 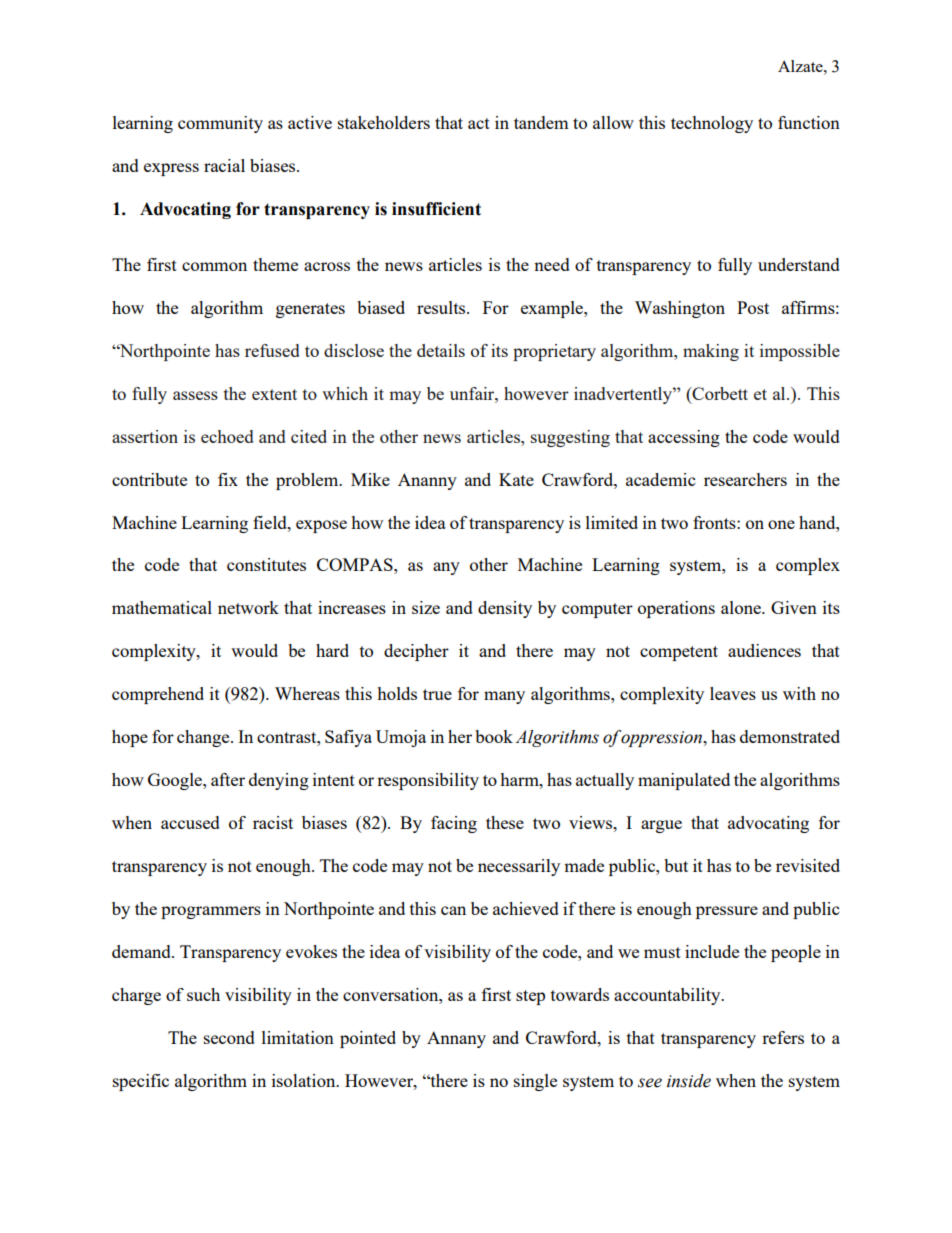 What do you see at coordinates (712, 124) in the screenshot?
I see `technology` at bounding box center [712, 124].
